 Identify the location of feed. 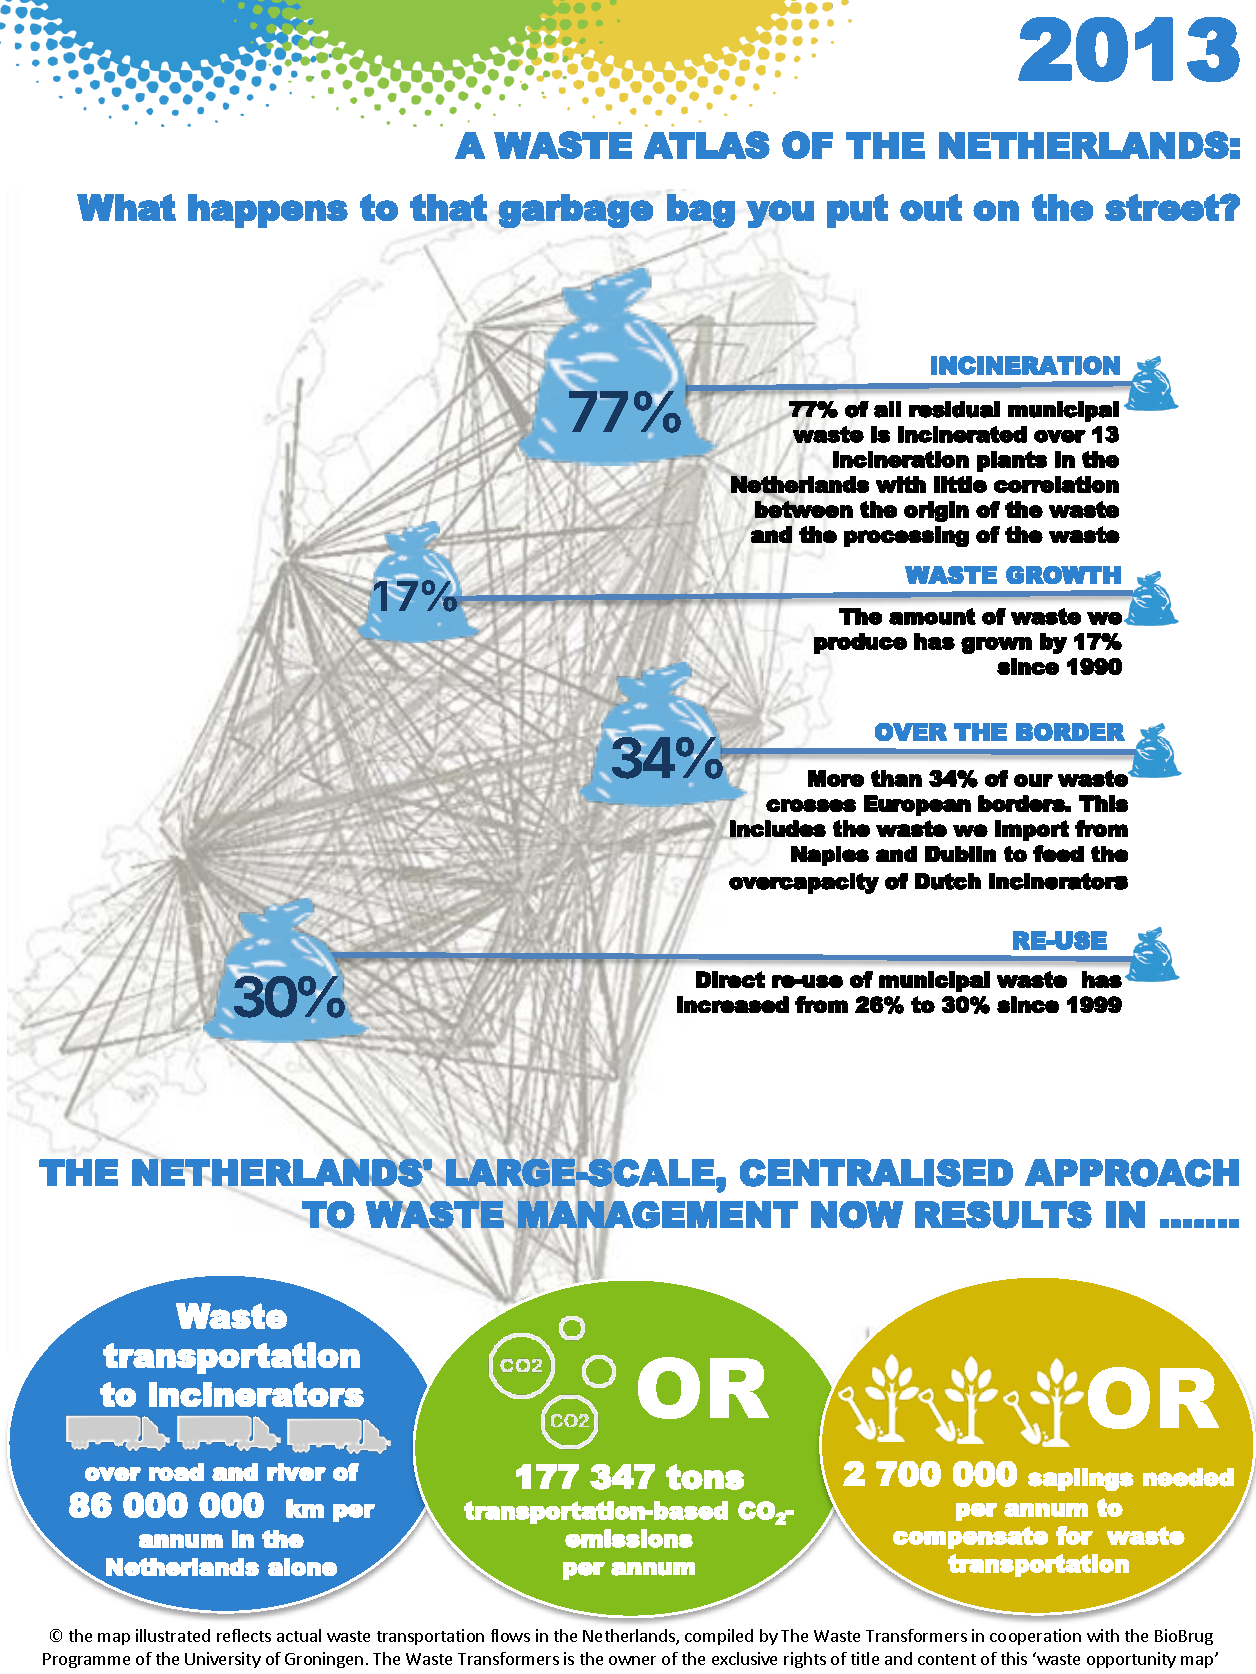
(1058, 853).
